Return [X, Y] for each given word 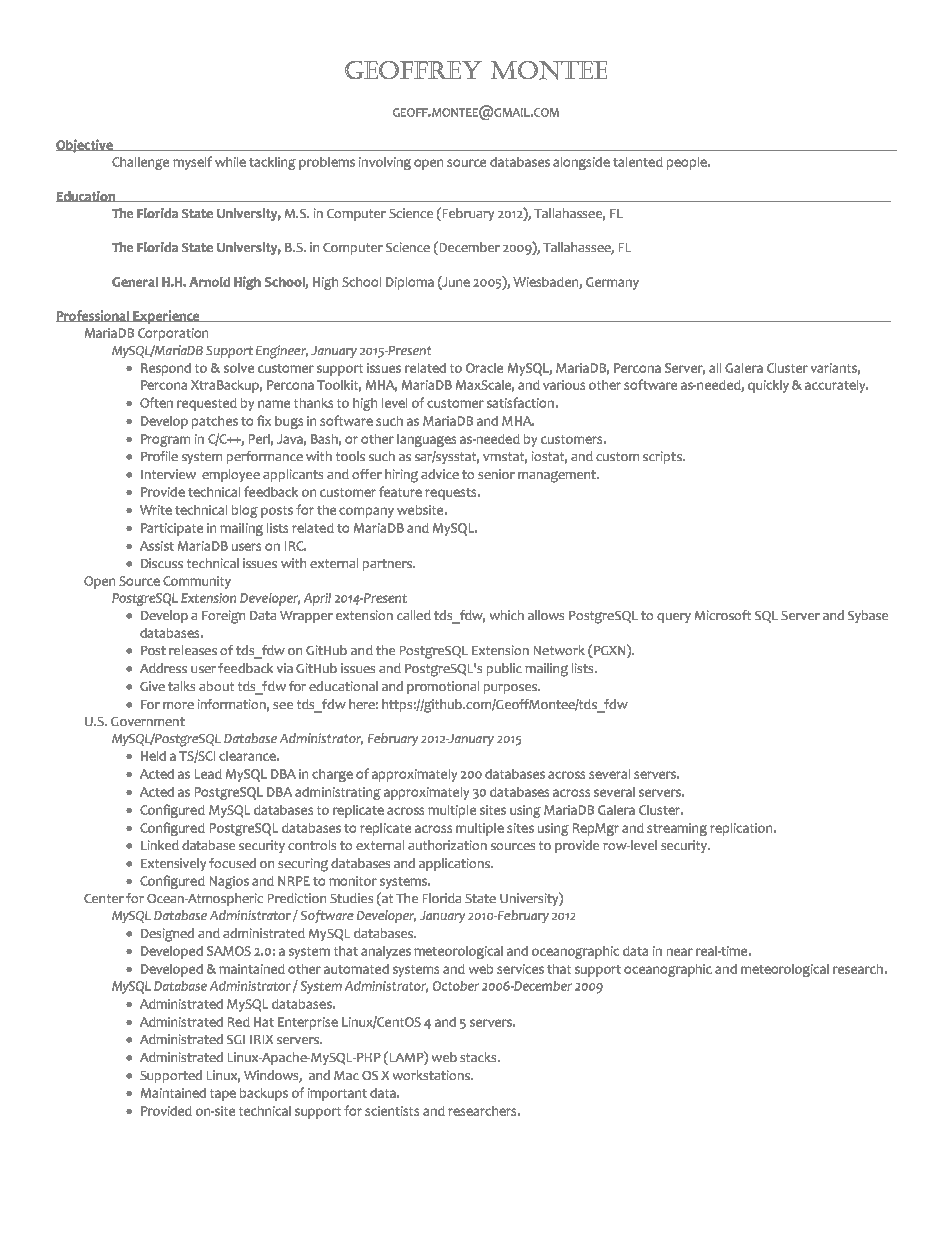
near [680, 952]
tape [223, 1095]
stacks [479, 1057]
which [507, 615]
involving [385, 163]
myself [192, 163]
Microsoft [723, 615]
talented [638, 162]
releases [193, 650]
